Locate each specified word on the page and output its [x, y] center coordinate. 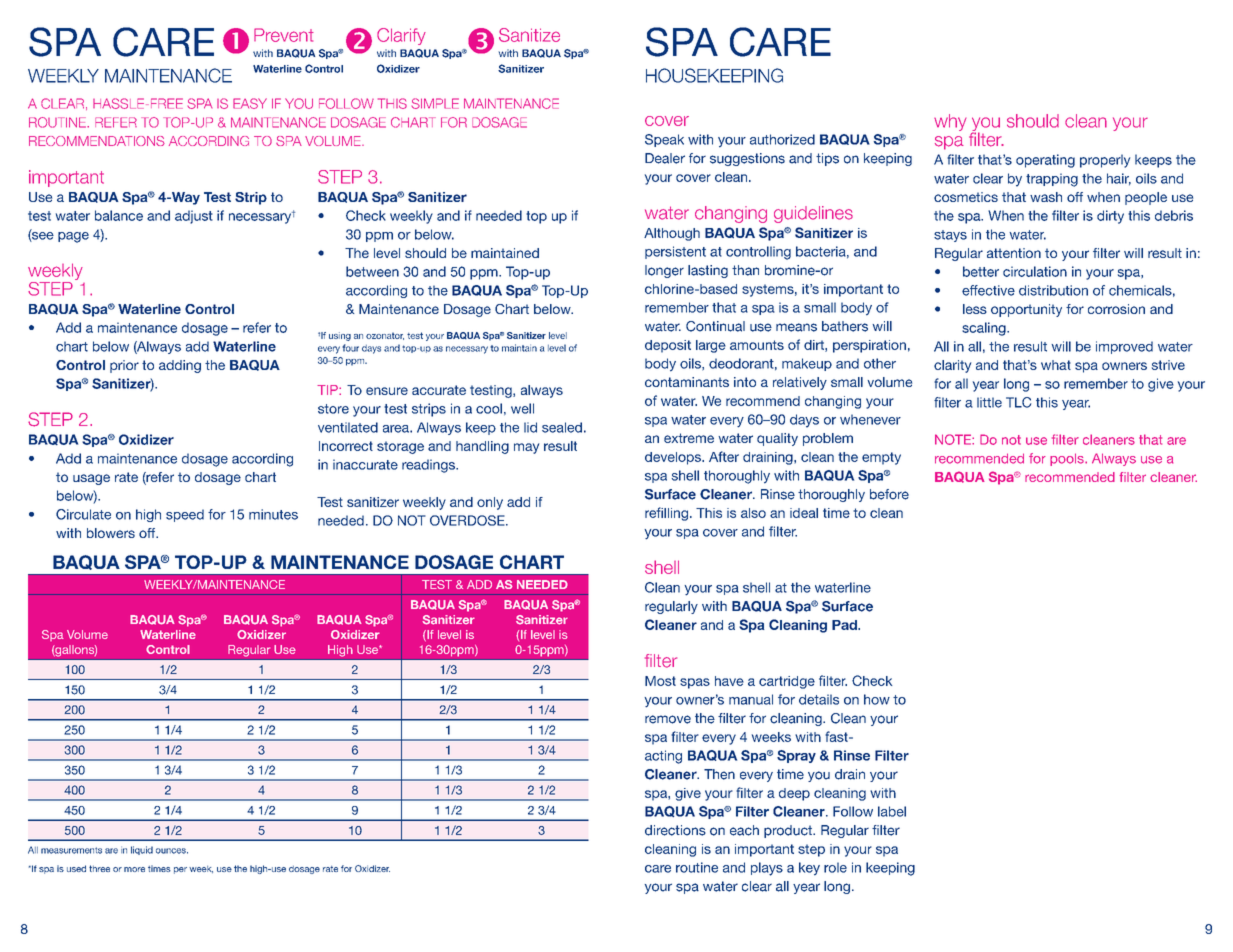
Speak [664, 140]
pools [1068, 459]
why [950, 122]
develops [674, 458]
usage [91, 479]
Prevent [284, 35]
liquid [142, 850]
